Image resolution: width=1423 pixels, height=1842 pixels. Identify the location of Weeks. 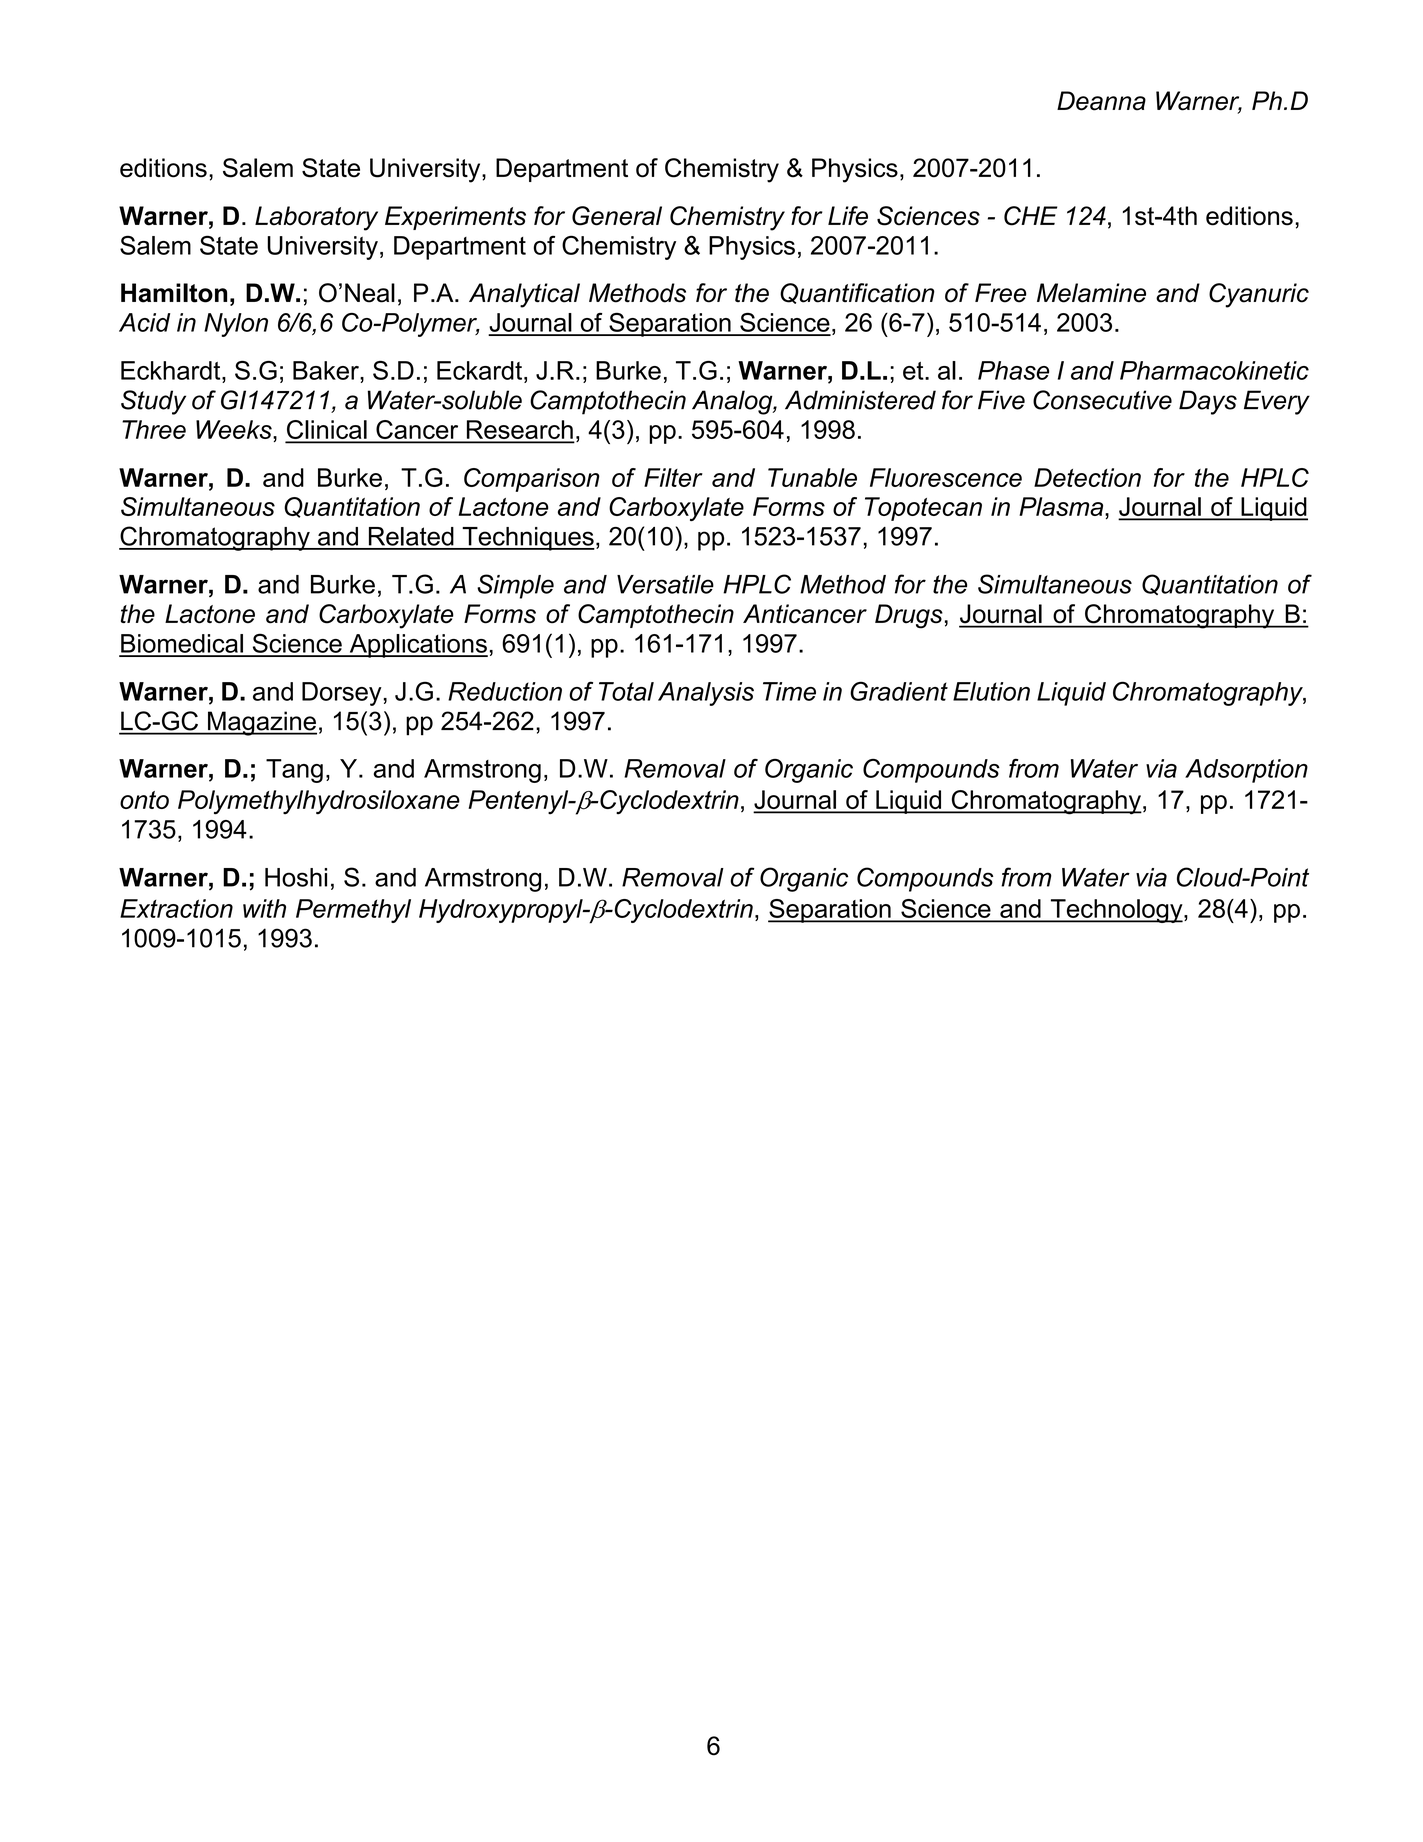
(235, 429).
